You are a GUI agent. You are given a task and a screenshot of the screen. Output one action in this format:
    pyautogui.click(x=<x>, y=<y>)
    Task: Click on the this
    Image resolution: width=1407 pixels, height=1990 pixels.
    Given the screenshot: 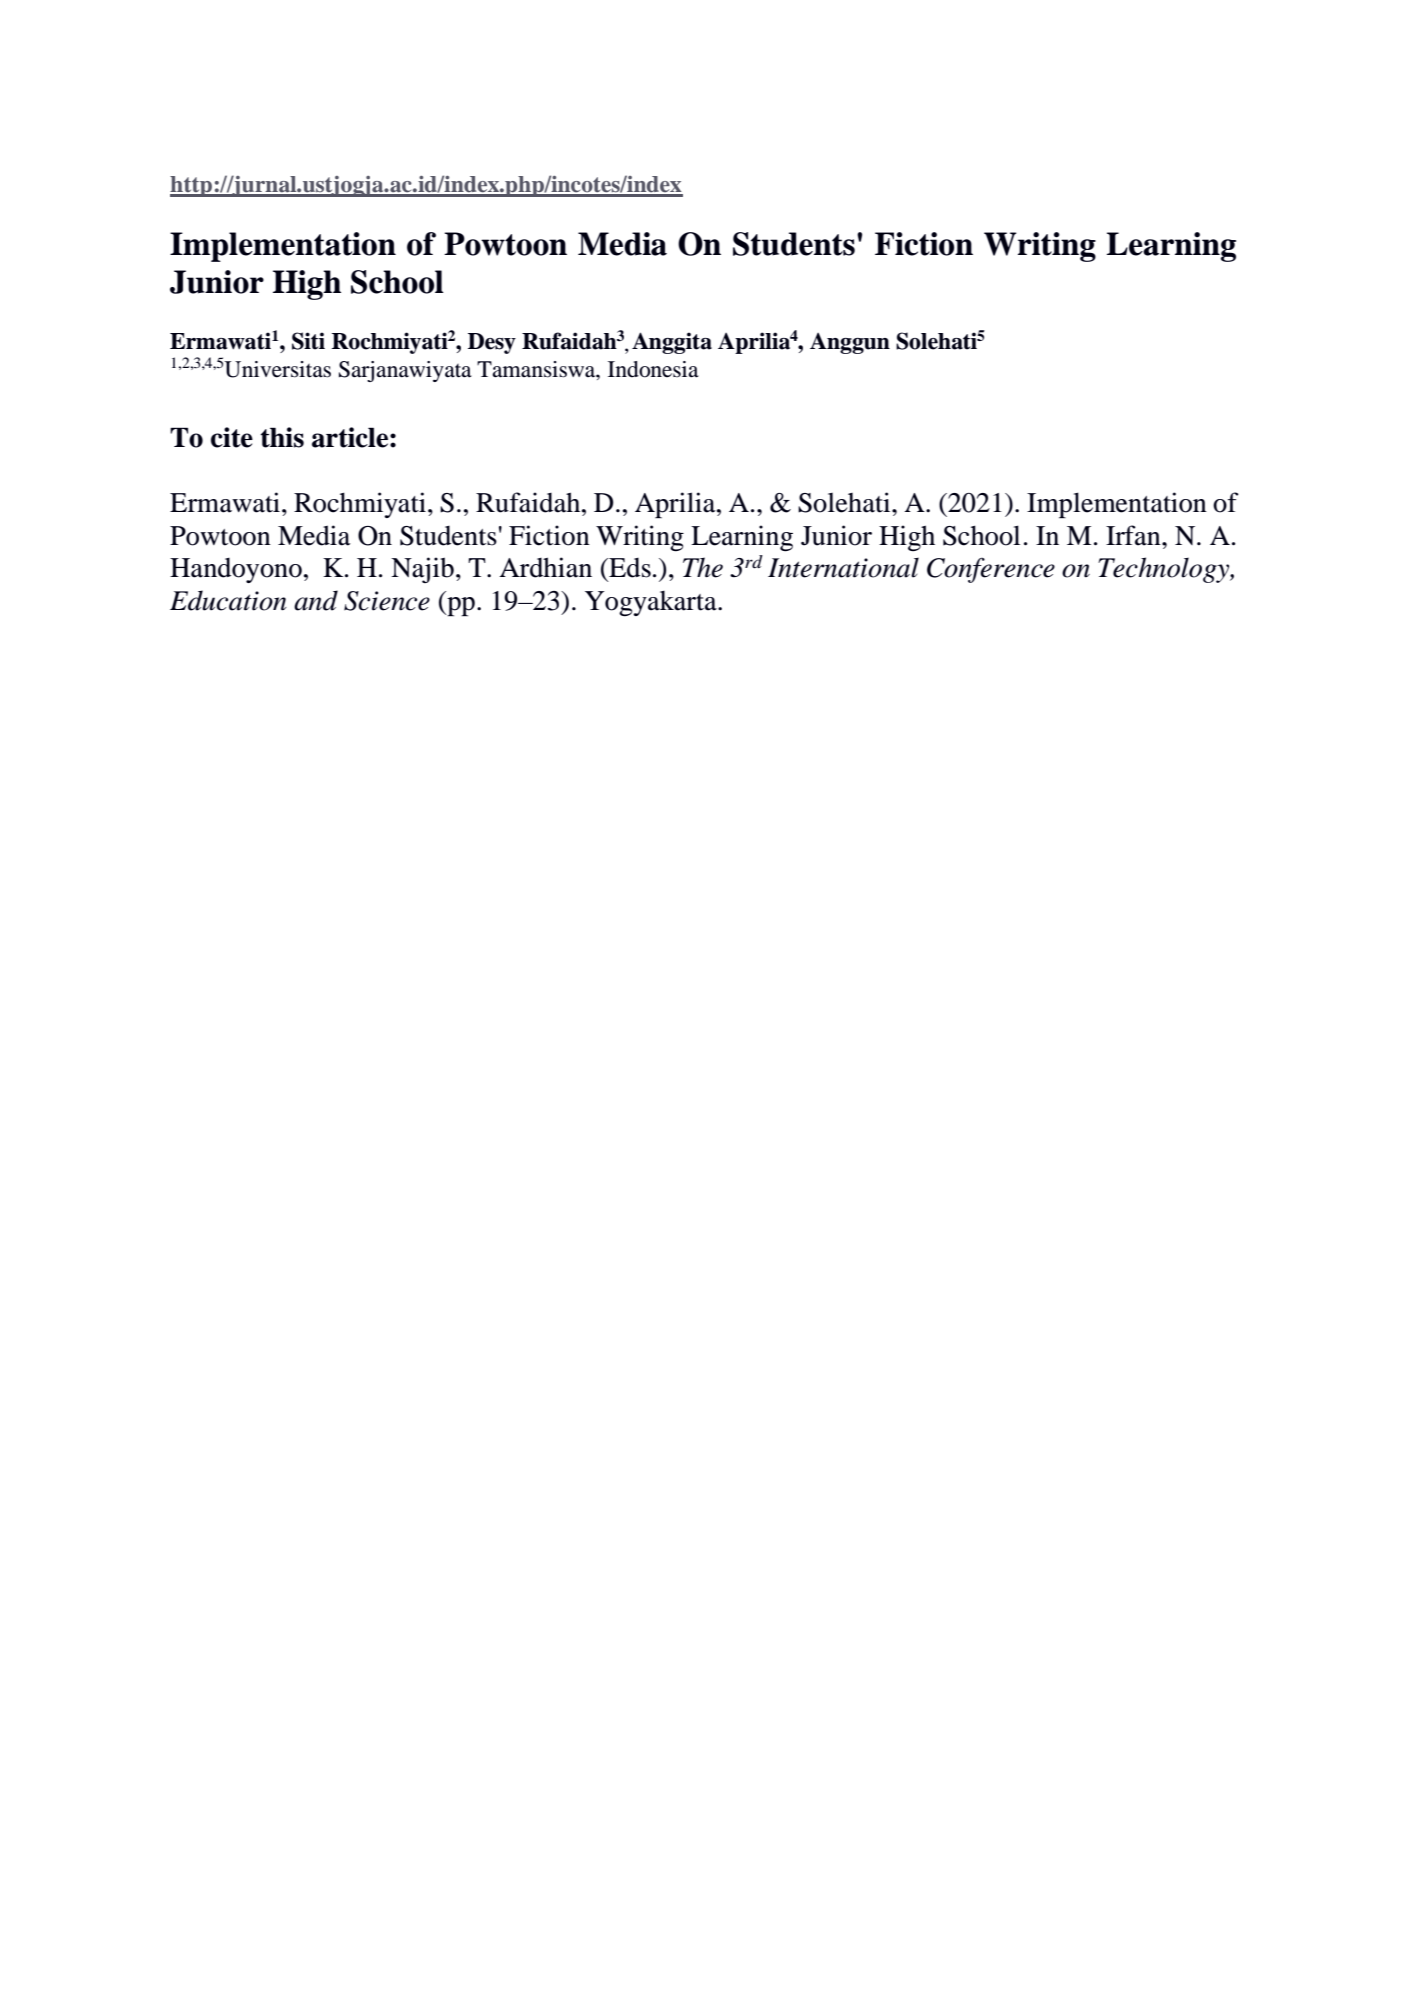 What is the action you would take?
    pyautogui.click(x=282, y=437)
